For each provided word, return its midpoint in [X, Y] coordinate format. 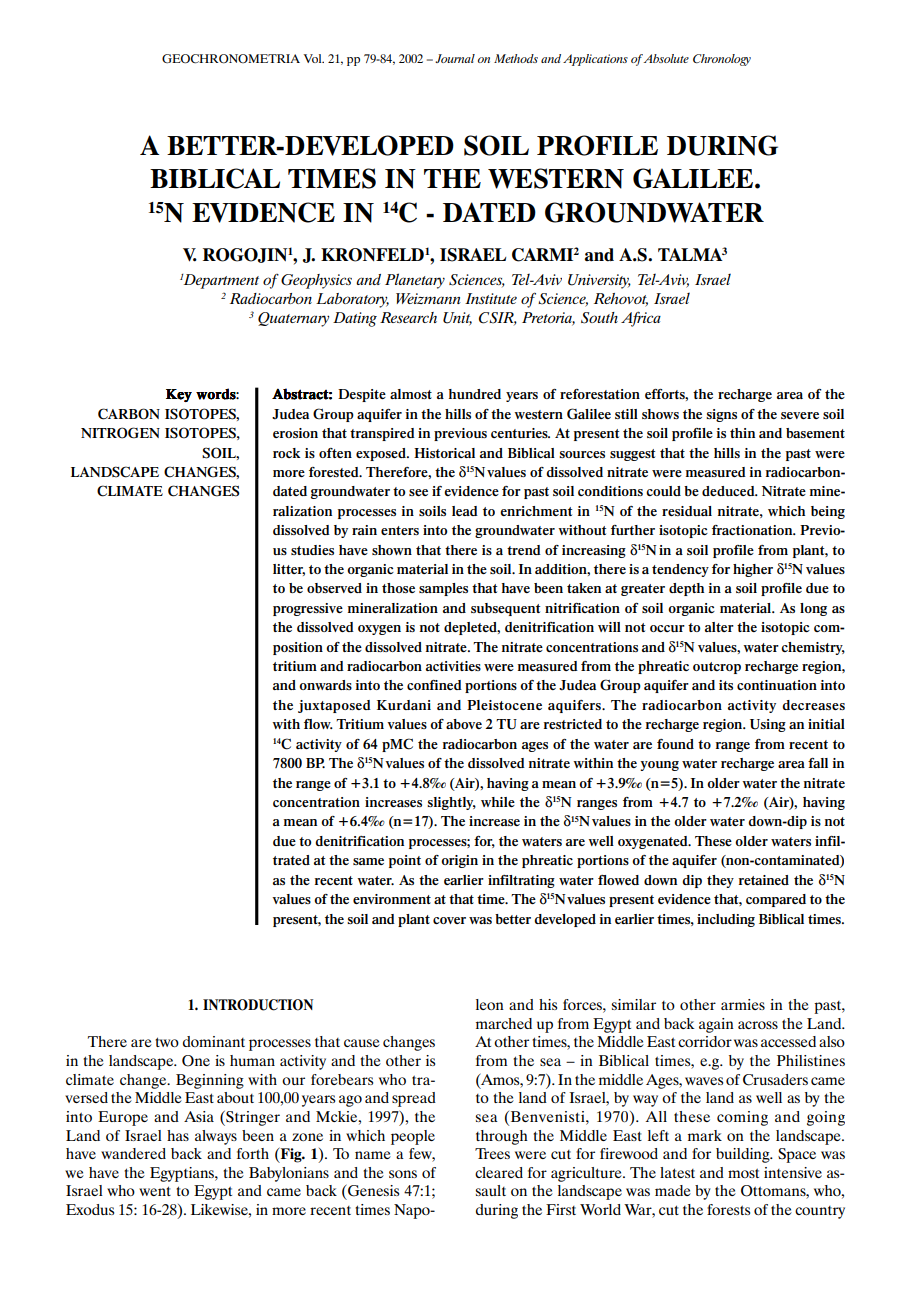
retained [764, 880]
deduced [729, 491]
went [155, 1191]
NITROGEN [120, 433]
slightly [451, 803]
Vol [313, 58]
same [368, 861]
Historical [444, 453]
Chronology [722, 60]
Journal [455, 58]
